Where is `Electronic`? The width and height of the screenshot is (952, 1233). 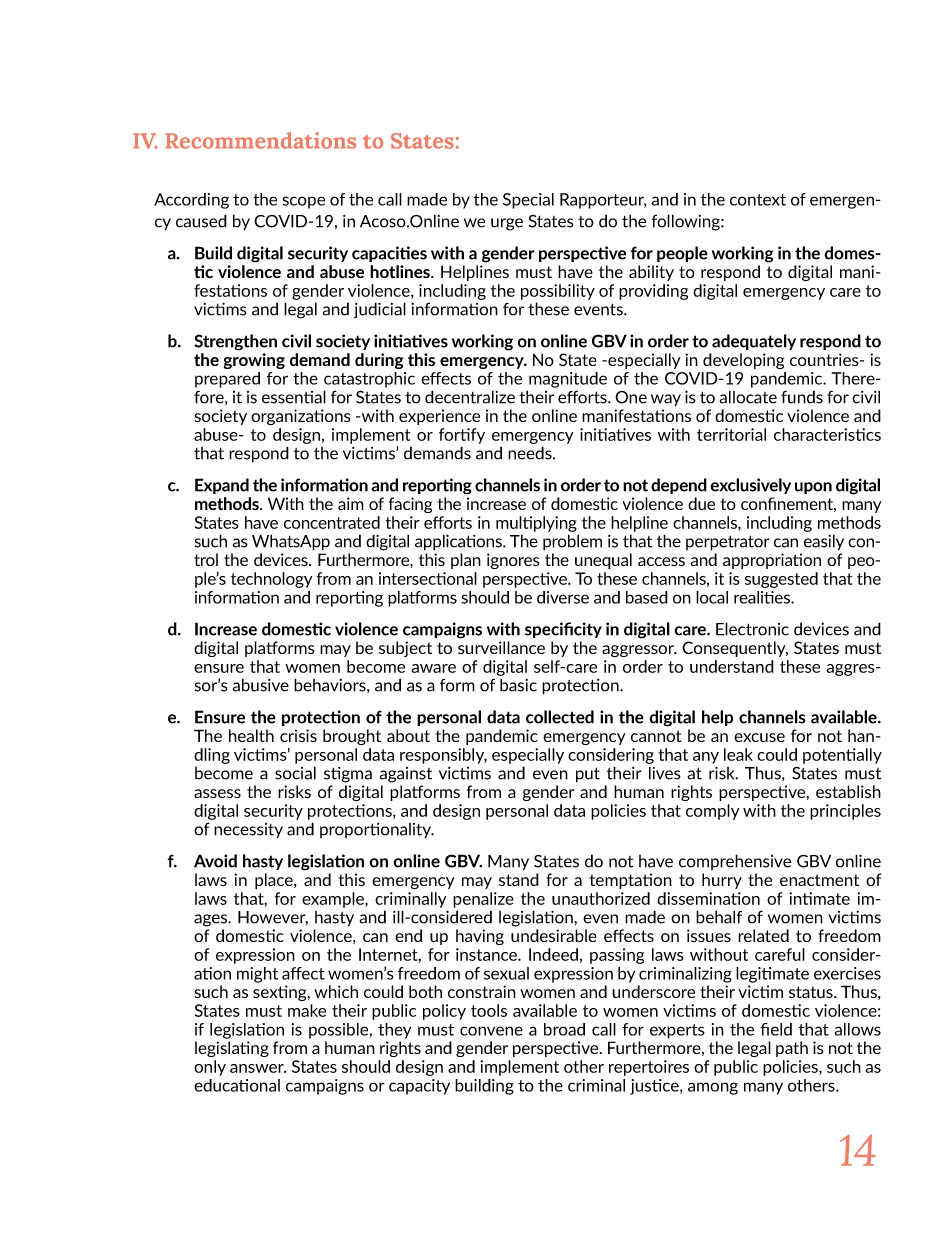 Electronic is located at coordinates (752, 629).
